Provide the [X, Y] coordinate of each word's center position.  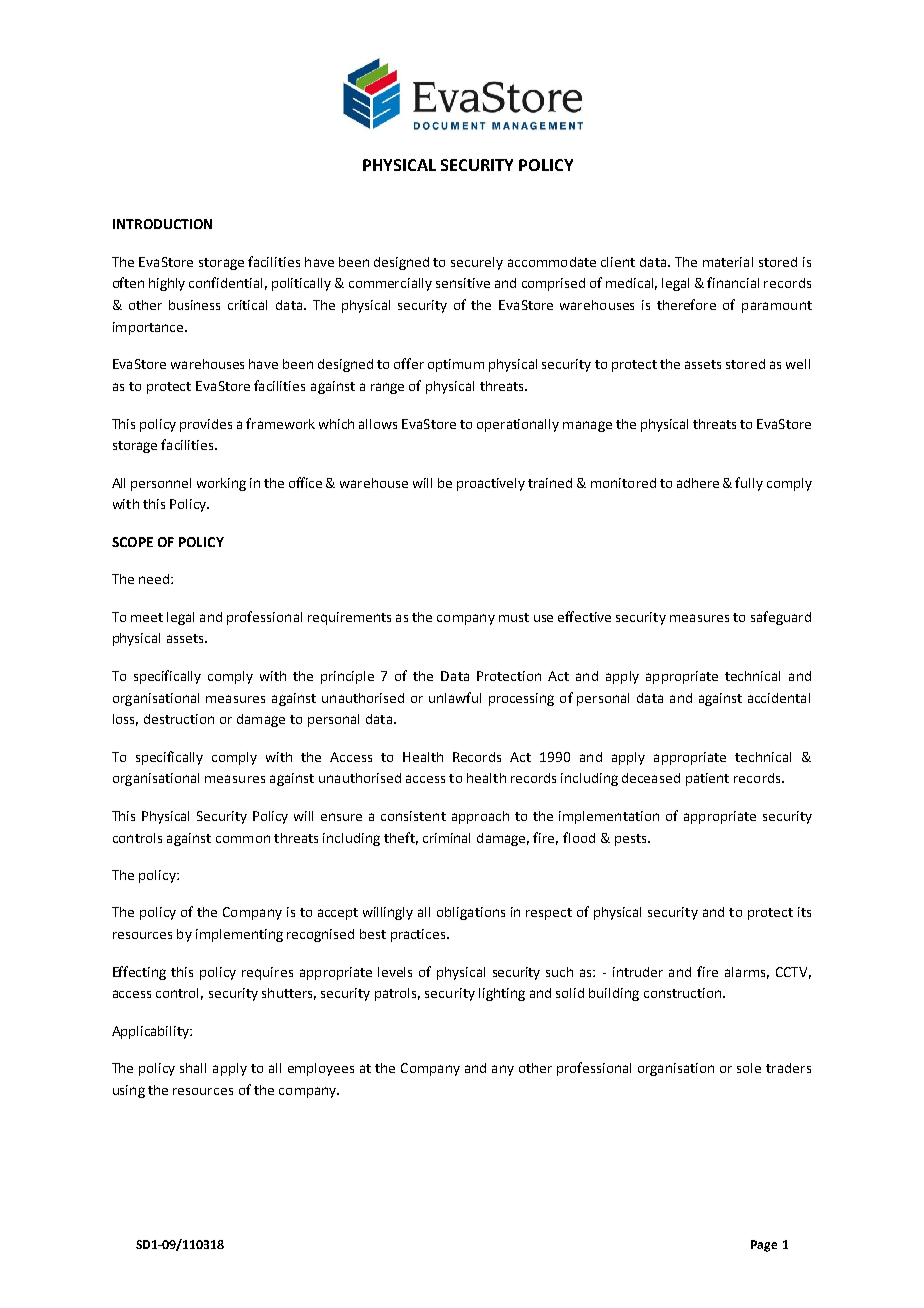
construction [684, 993]
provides [206, 425]
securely [477, 263]
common [243, 839]
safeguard [781, 618]
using [129, 1091]
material [728, 262]
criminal [446, 838]
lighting [502, 994]
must [514, 617]
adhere [698, 483]
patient [707, 779]
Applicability [151, 1032]
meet [147, 617]
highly [167, 284]
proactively [491, 484]
